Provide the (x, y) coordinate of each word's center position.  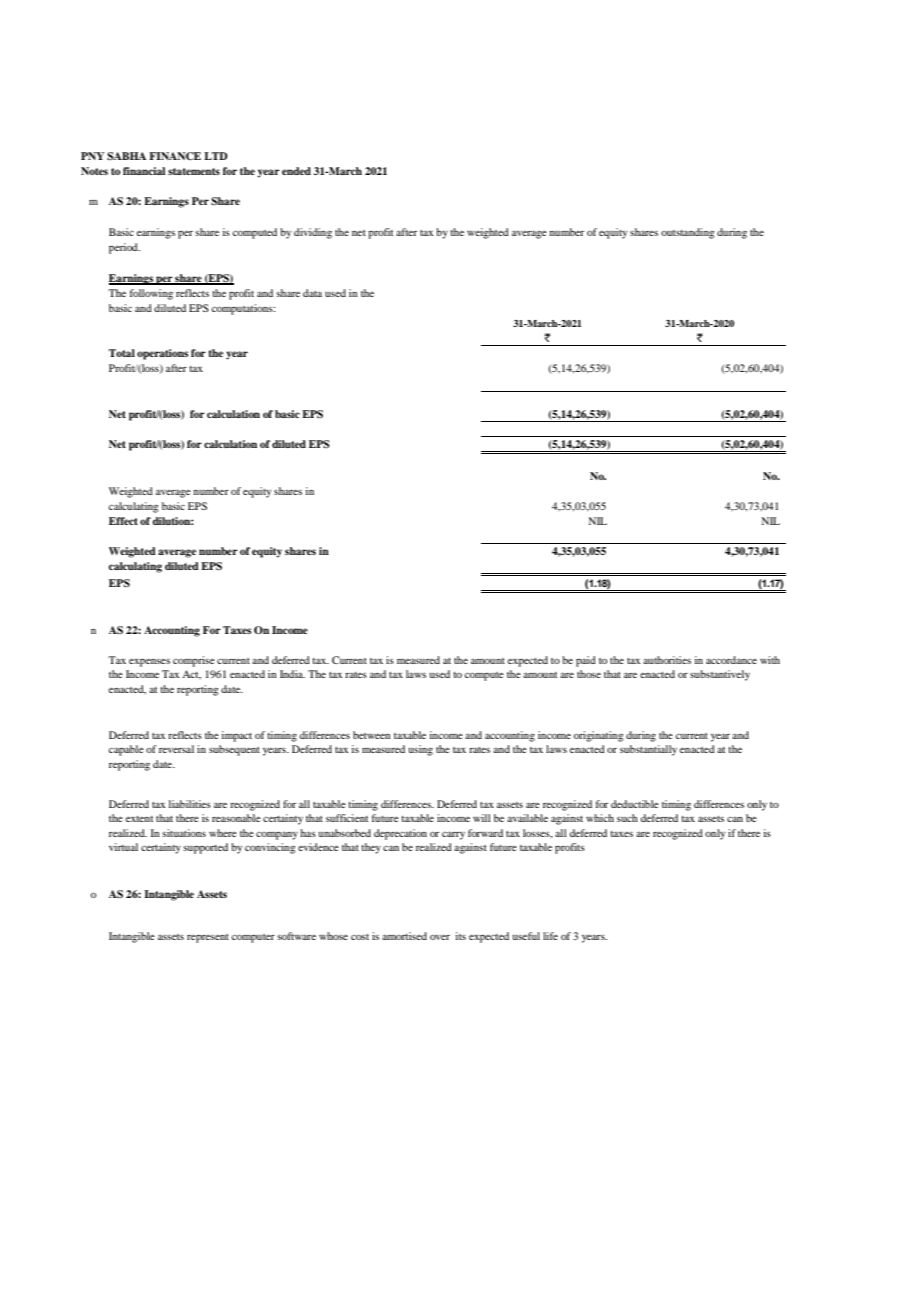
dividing (313, 233)
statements (194, 171)
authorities (667, 660)
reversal (176, 749)
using (421, 750)
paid (586, 661)
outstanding (688, 233)
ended (296, 171)
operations (162, 354)
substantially (648, 750)
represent (208, 938)
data (312, 293)
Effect (123, 521)
